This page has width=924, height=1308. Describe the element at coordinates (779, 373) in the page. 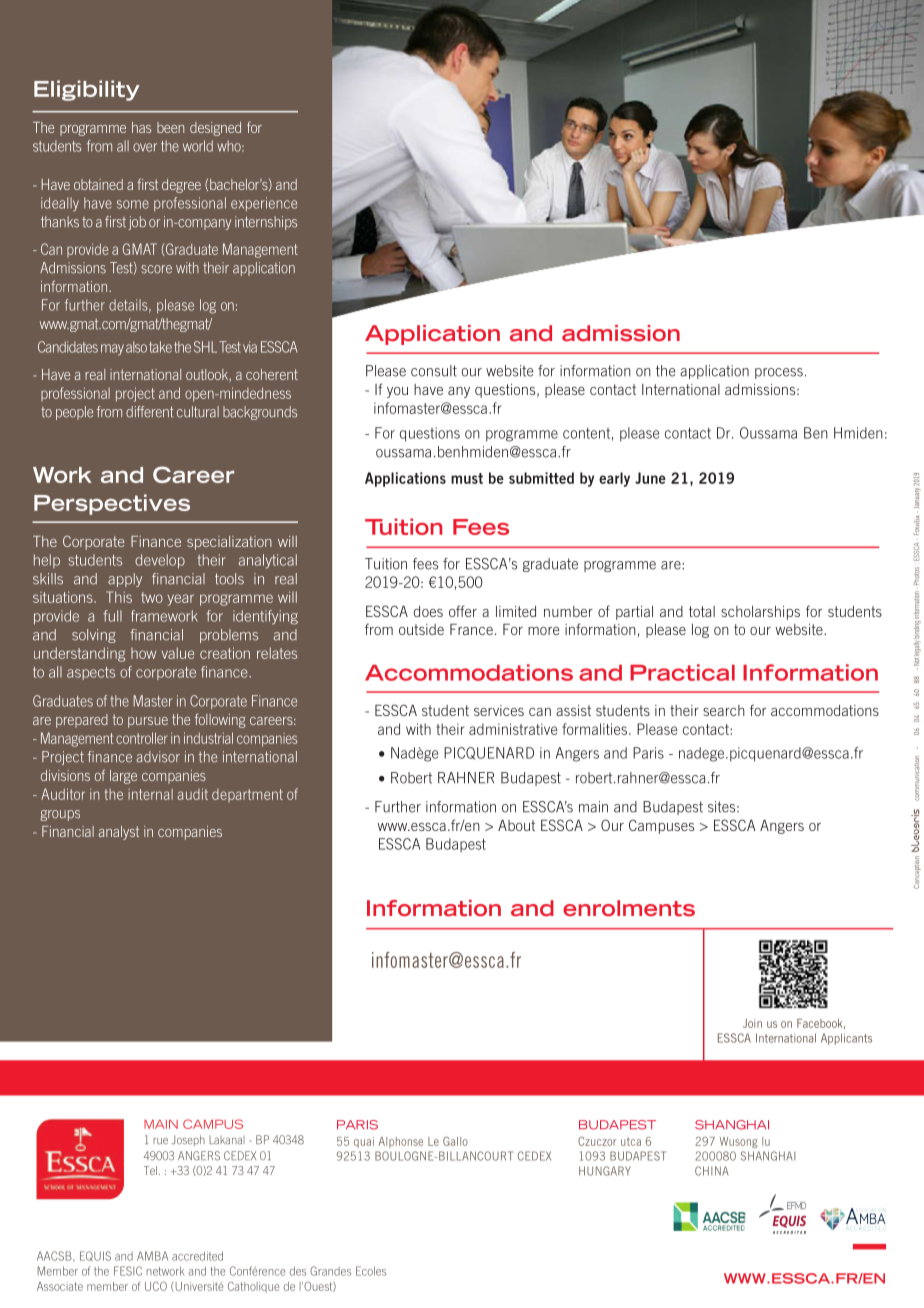

I see `process` at that location.
